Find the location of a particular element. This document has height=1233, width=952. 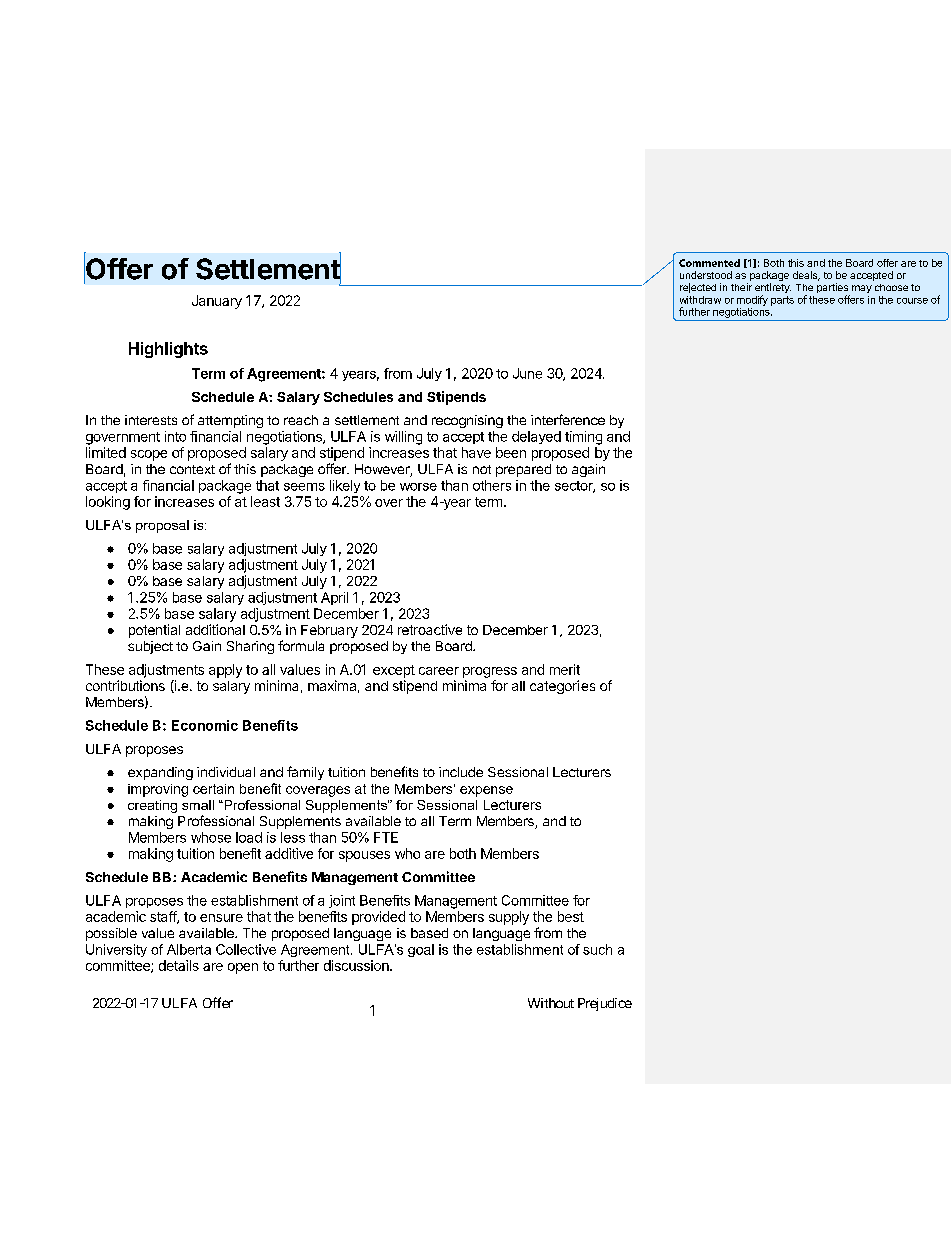

include is located at coordinates (461, 772).
